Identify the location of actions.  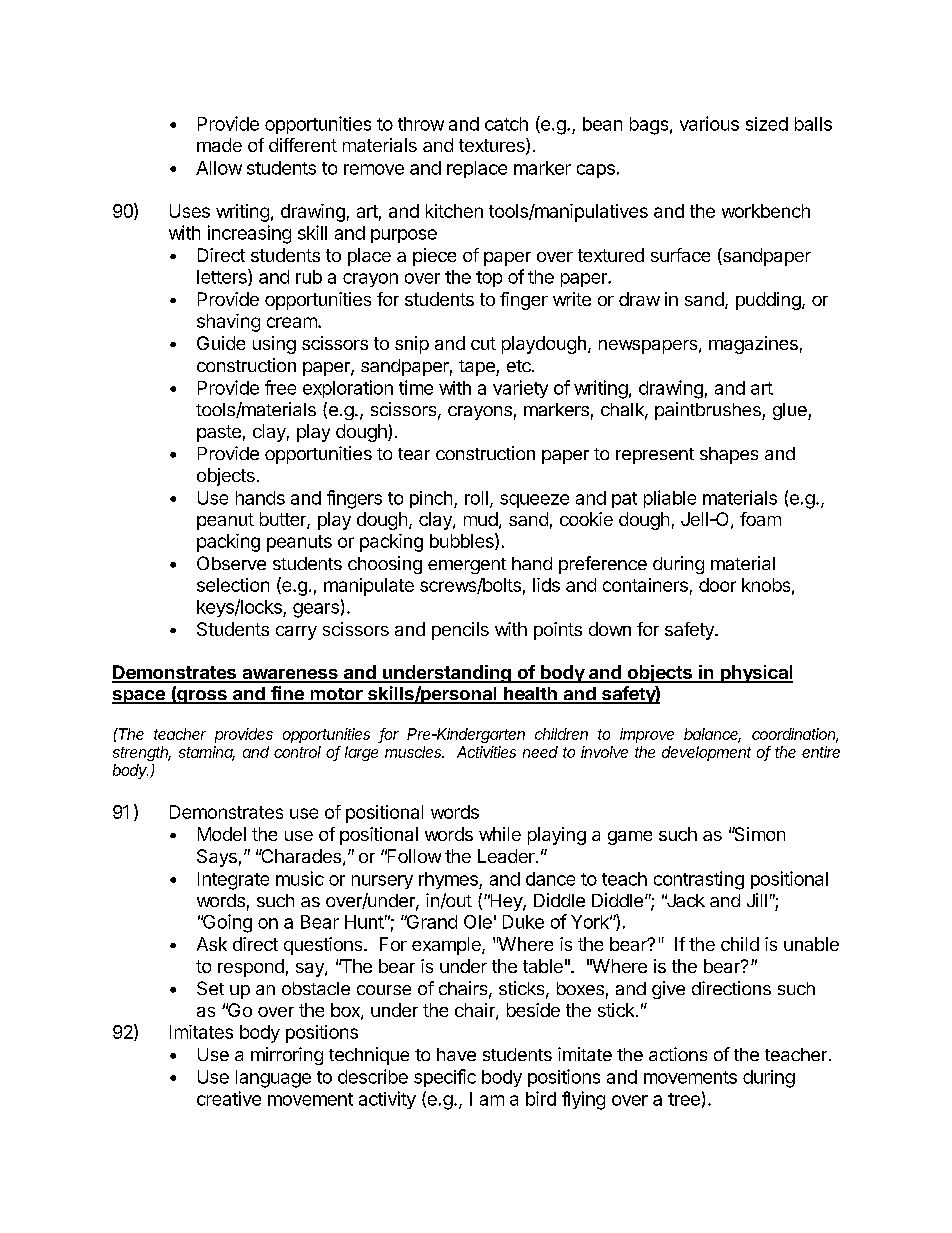
(678, 1054).
